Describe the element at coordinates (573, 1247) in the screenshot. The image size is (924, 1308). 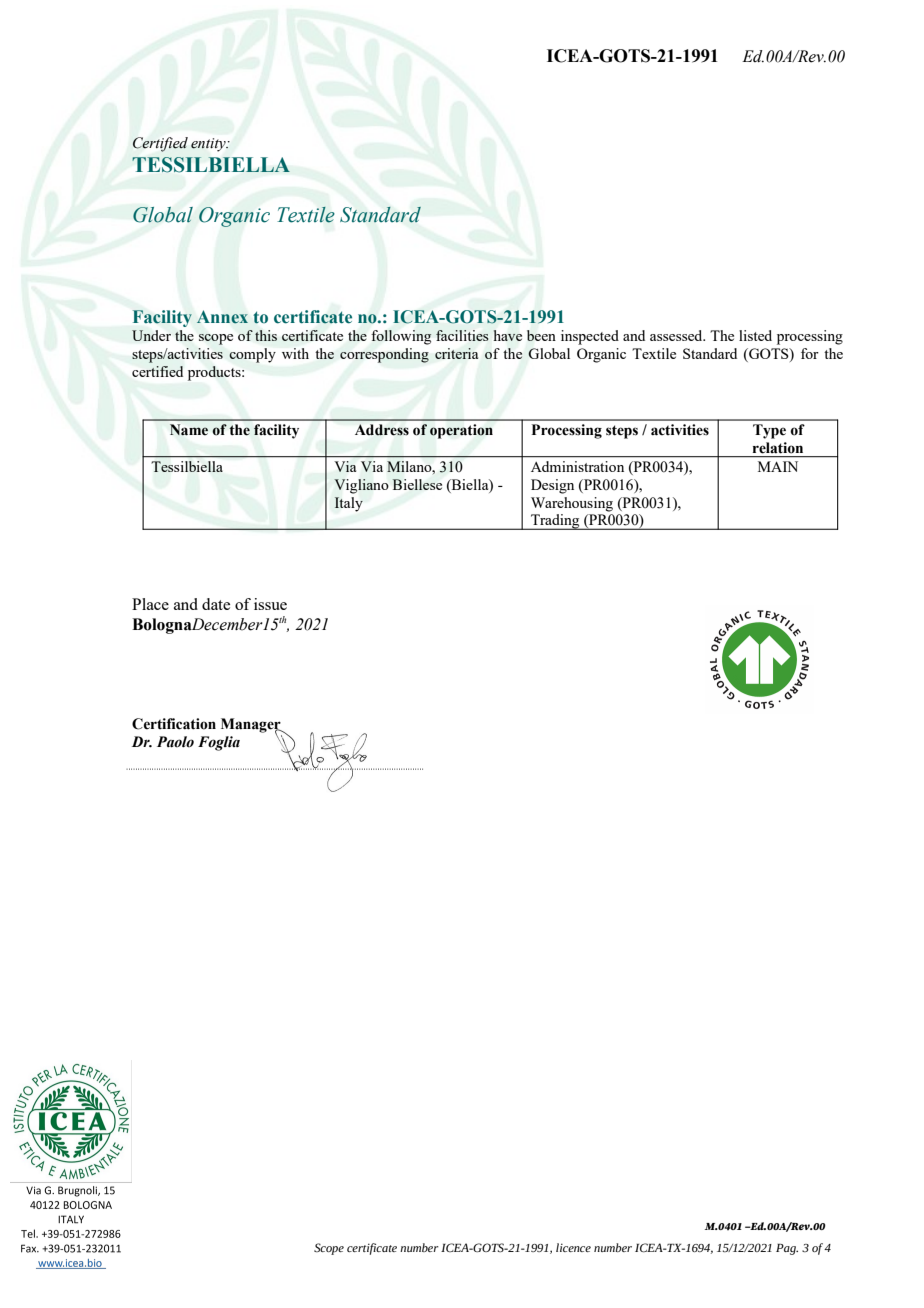
I see `licence` at that location.
